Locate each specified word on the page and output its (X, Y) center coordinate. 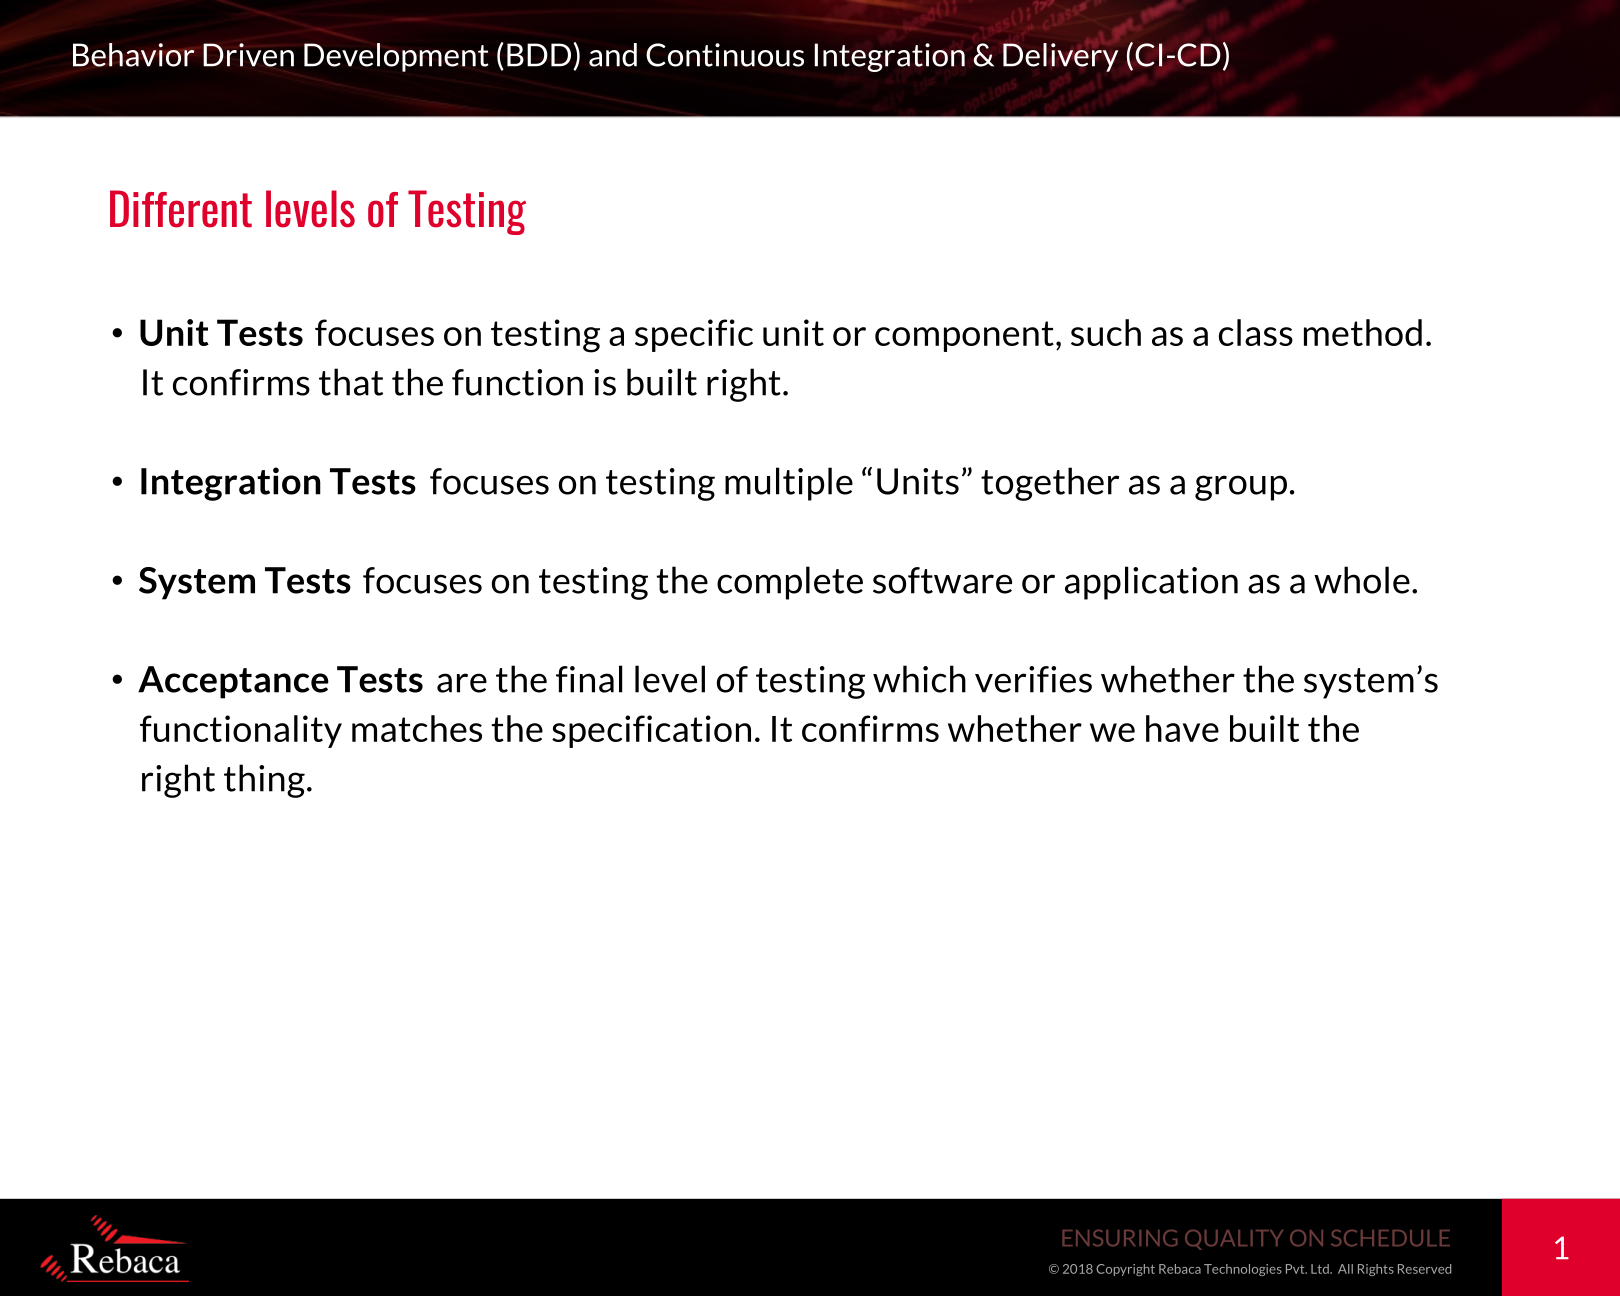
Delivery (1060, 56)
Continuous (725, 55)
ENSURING (1119, 1238)
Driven (248, 55)
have (1182, 728)
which (919, 679)
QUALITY (1234, 1240)
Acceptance (233, 682)
